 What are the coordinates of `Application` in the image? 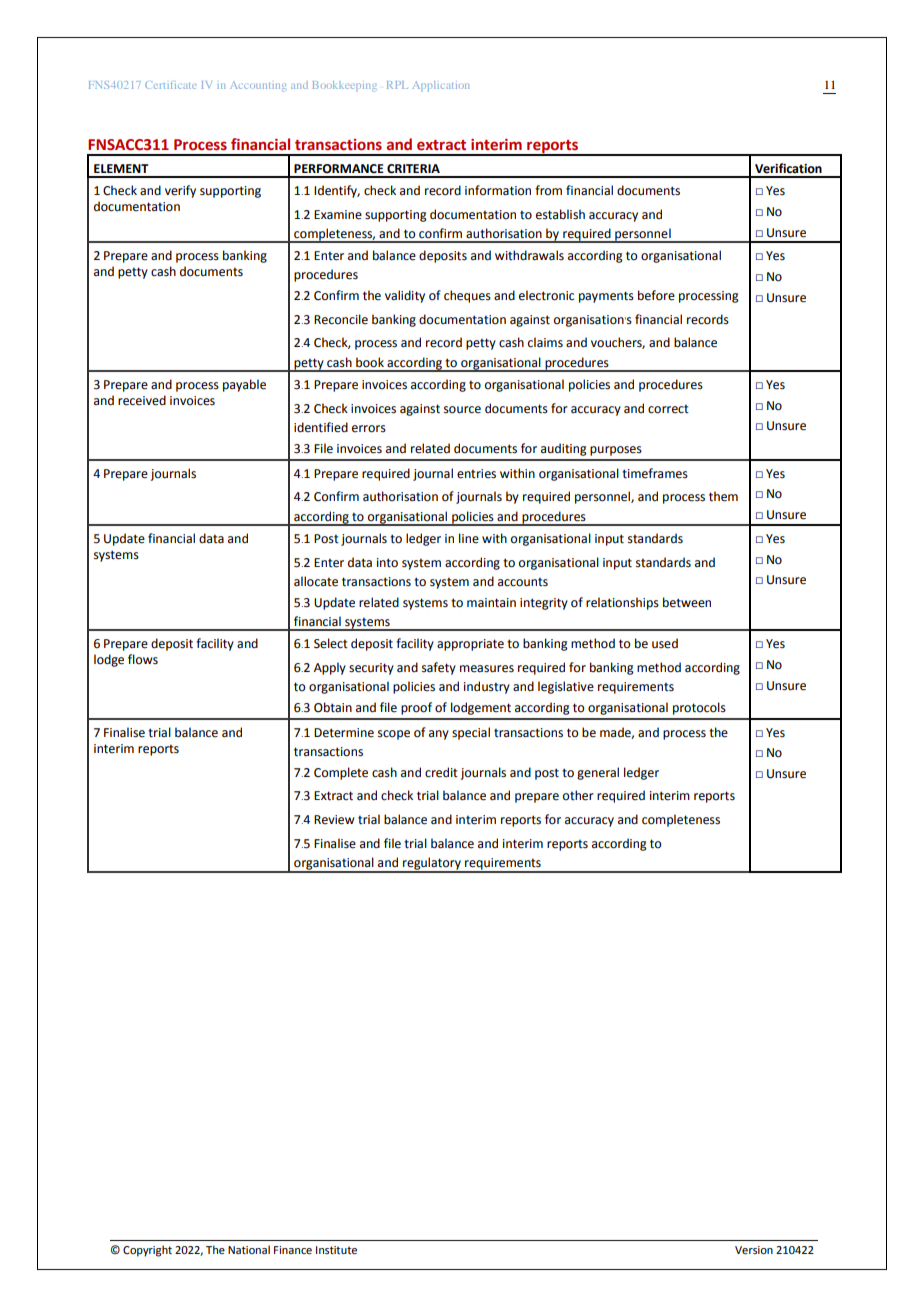 It's located at (441, 86).
